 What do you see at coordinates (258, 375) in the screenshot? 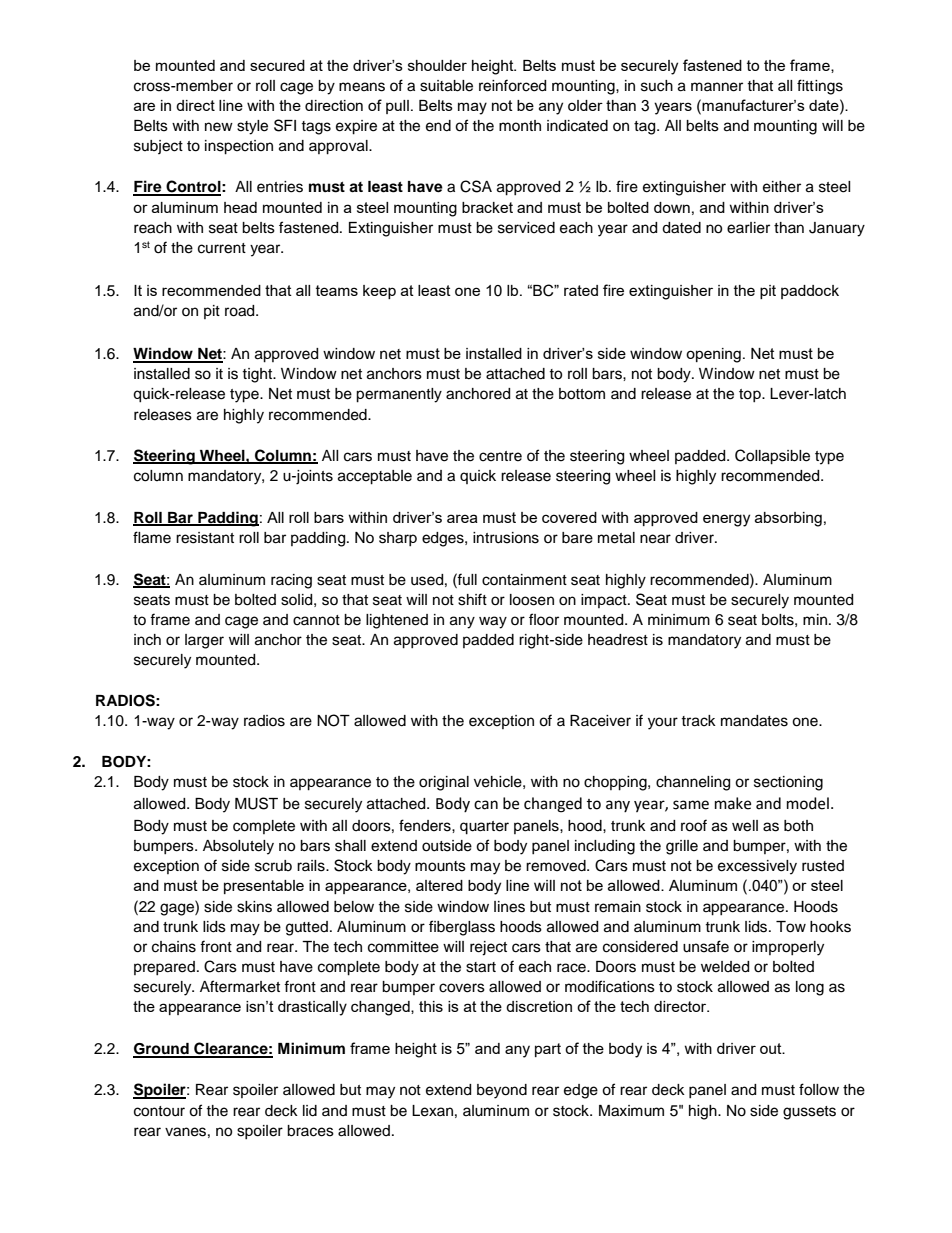
I see `tight` at bounding box center [258, 375].
